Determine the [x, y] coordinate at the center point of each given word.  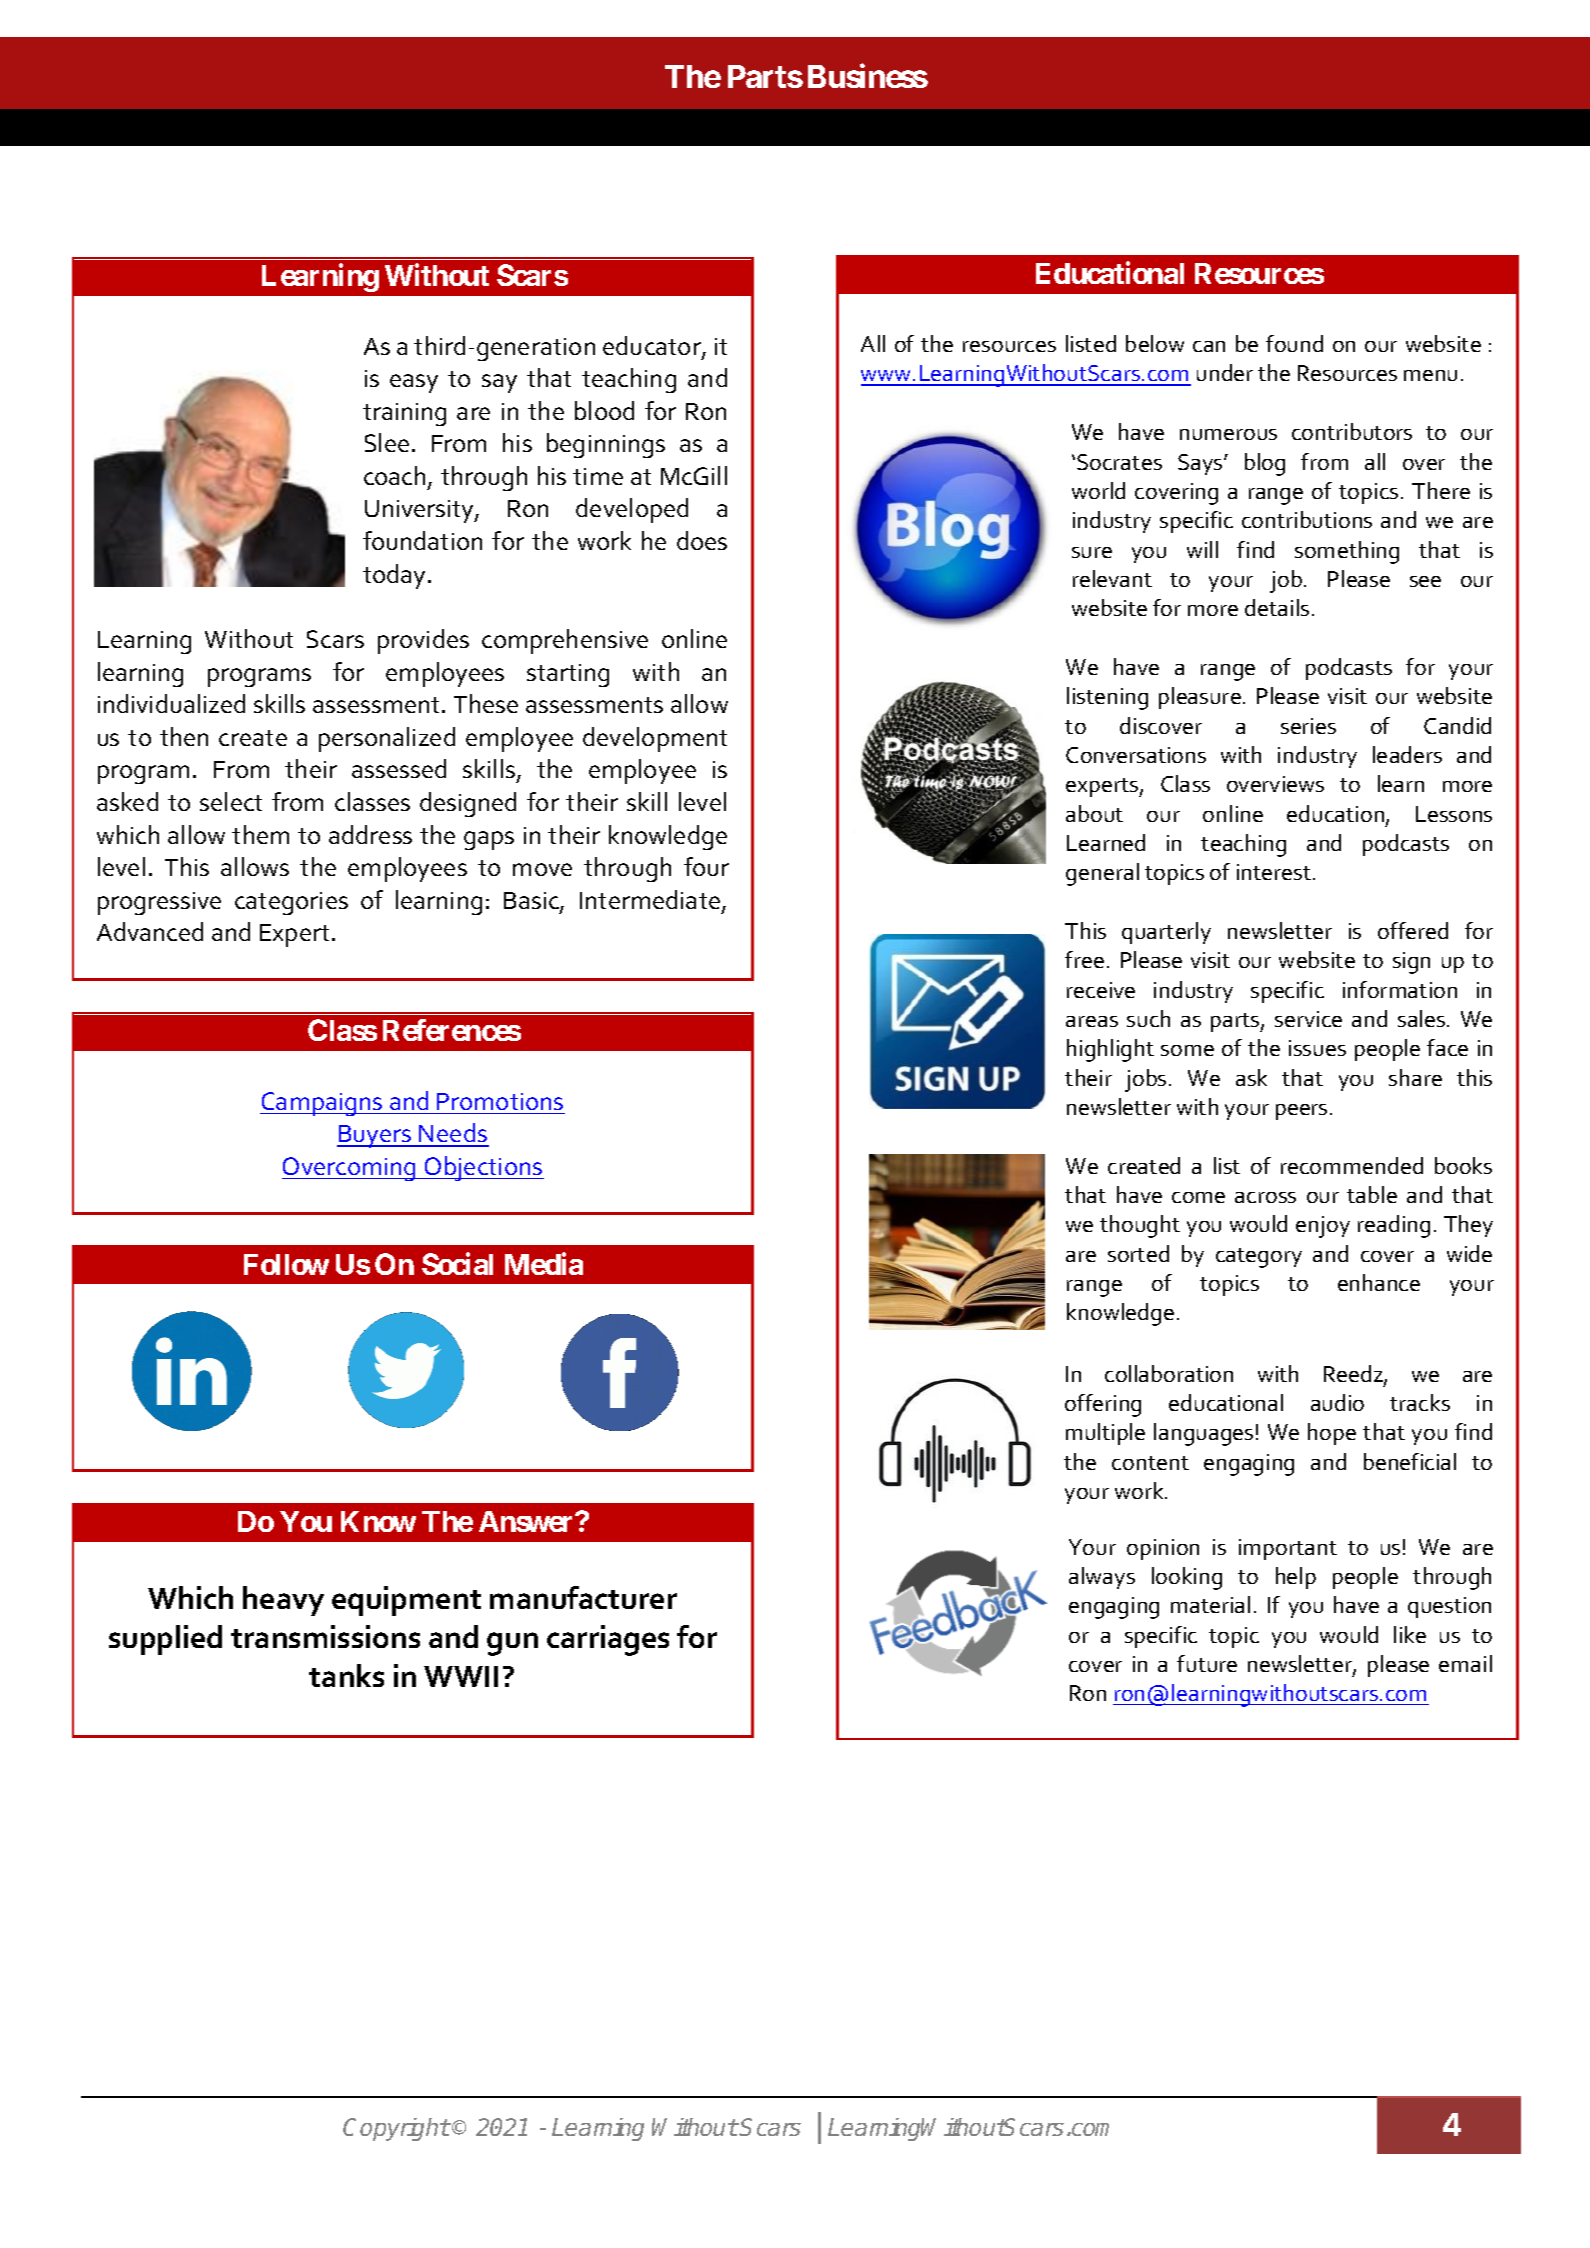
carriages [608, 1640]
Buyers [375, 1136]
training [404, 414]
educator [653, 347]
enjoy [1323, 1227]
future [1207, 1663]
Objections [483, 1168]
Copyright [396, 2129]
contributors [1352, 431]
